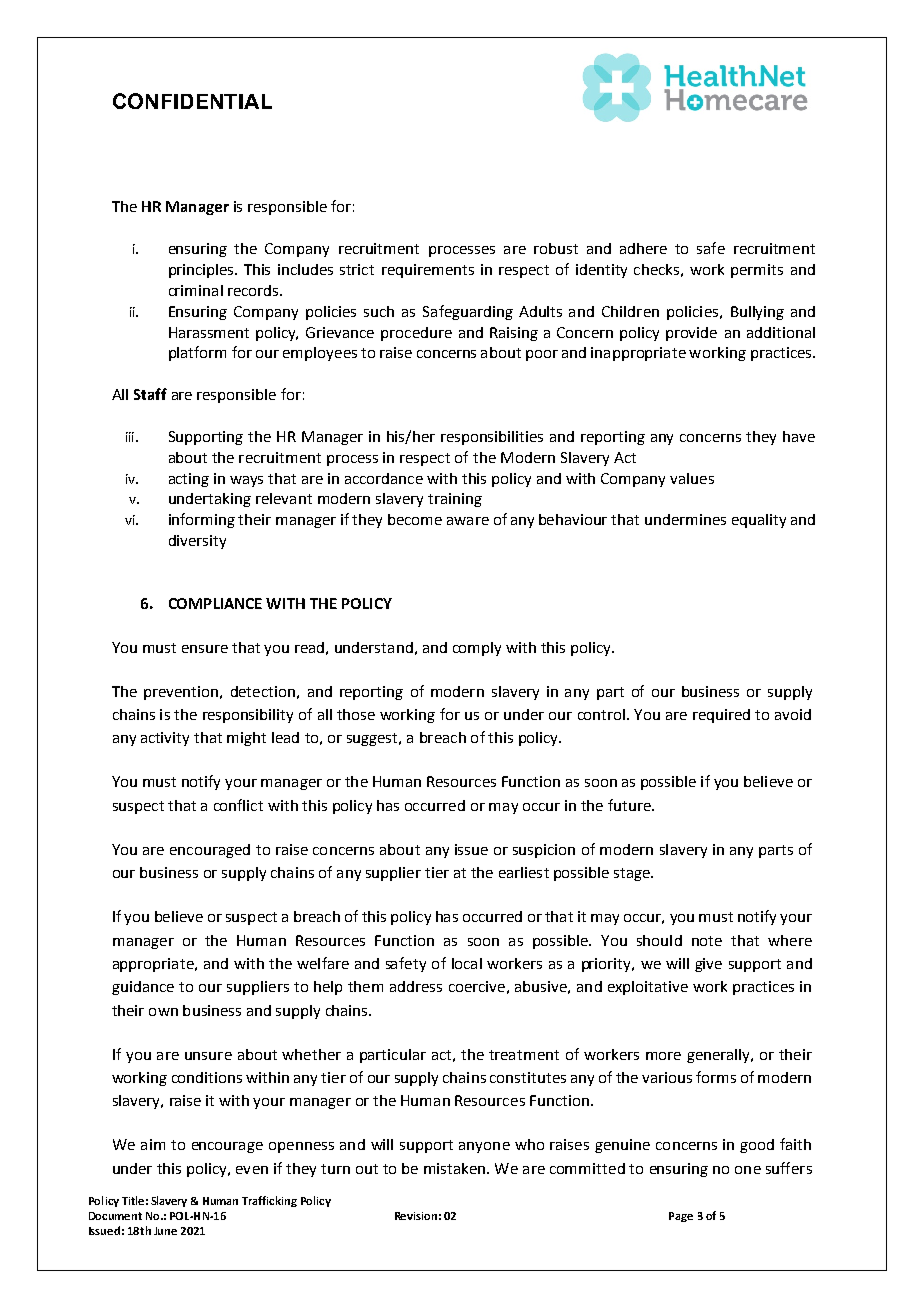 Image resolution: width=924 pixels, height=1308 pixels. Describe the element at coordinates (165, 1231) in the screenshot. I see `June` at that location.
